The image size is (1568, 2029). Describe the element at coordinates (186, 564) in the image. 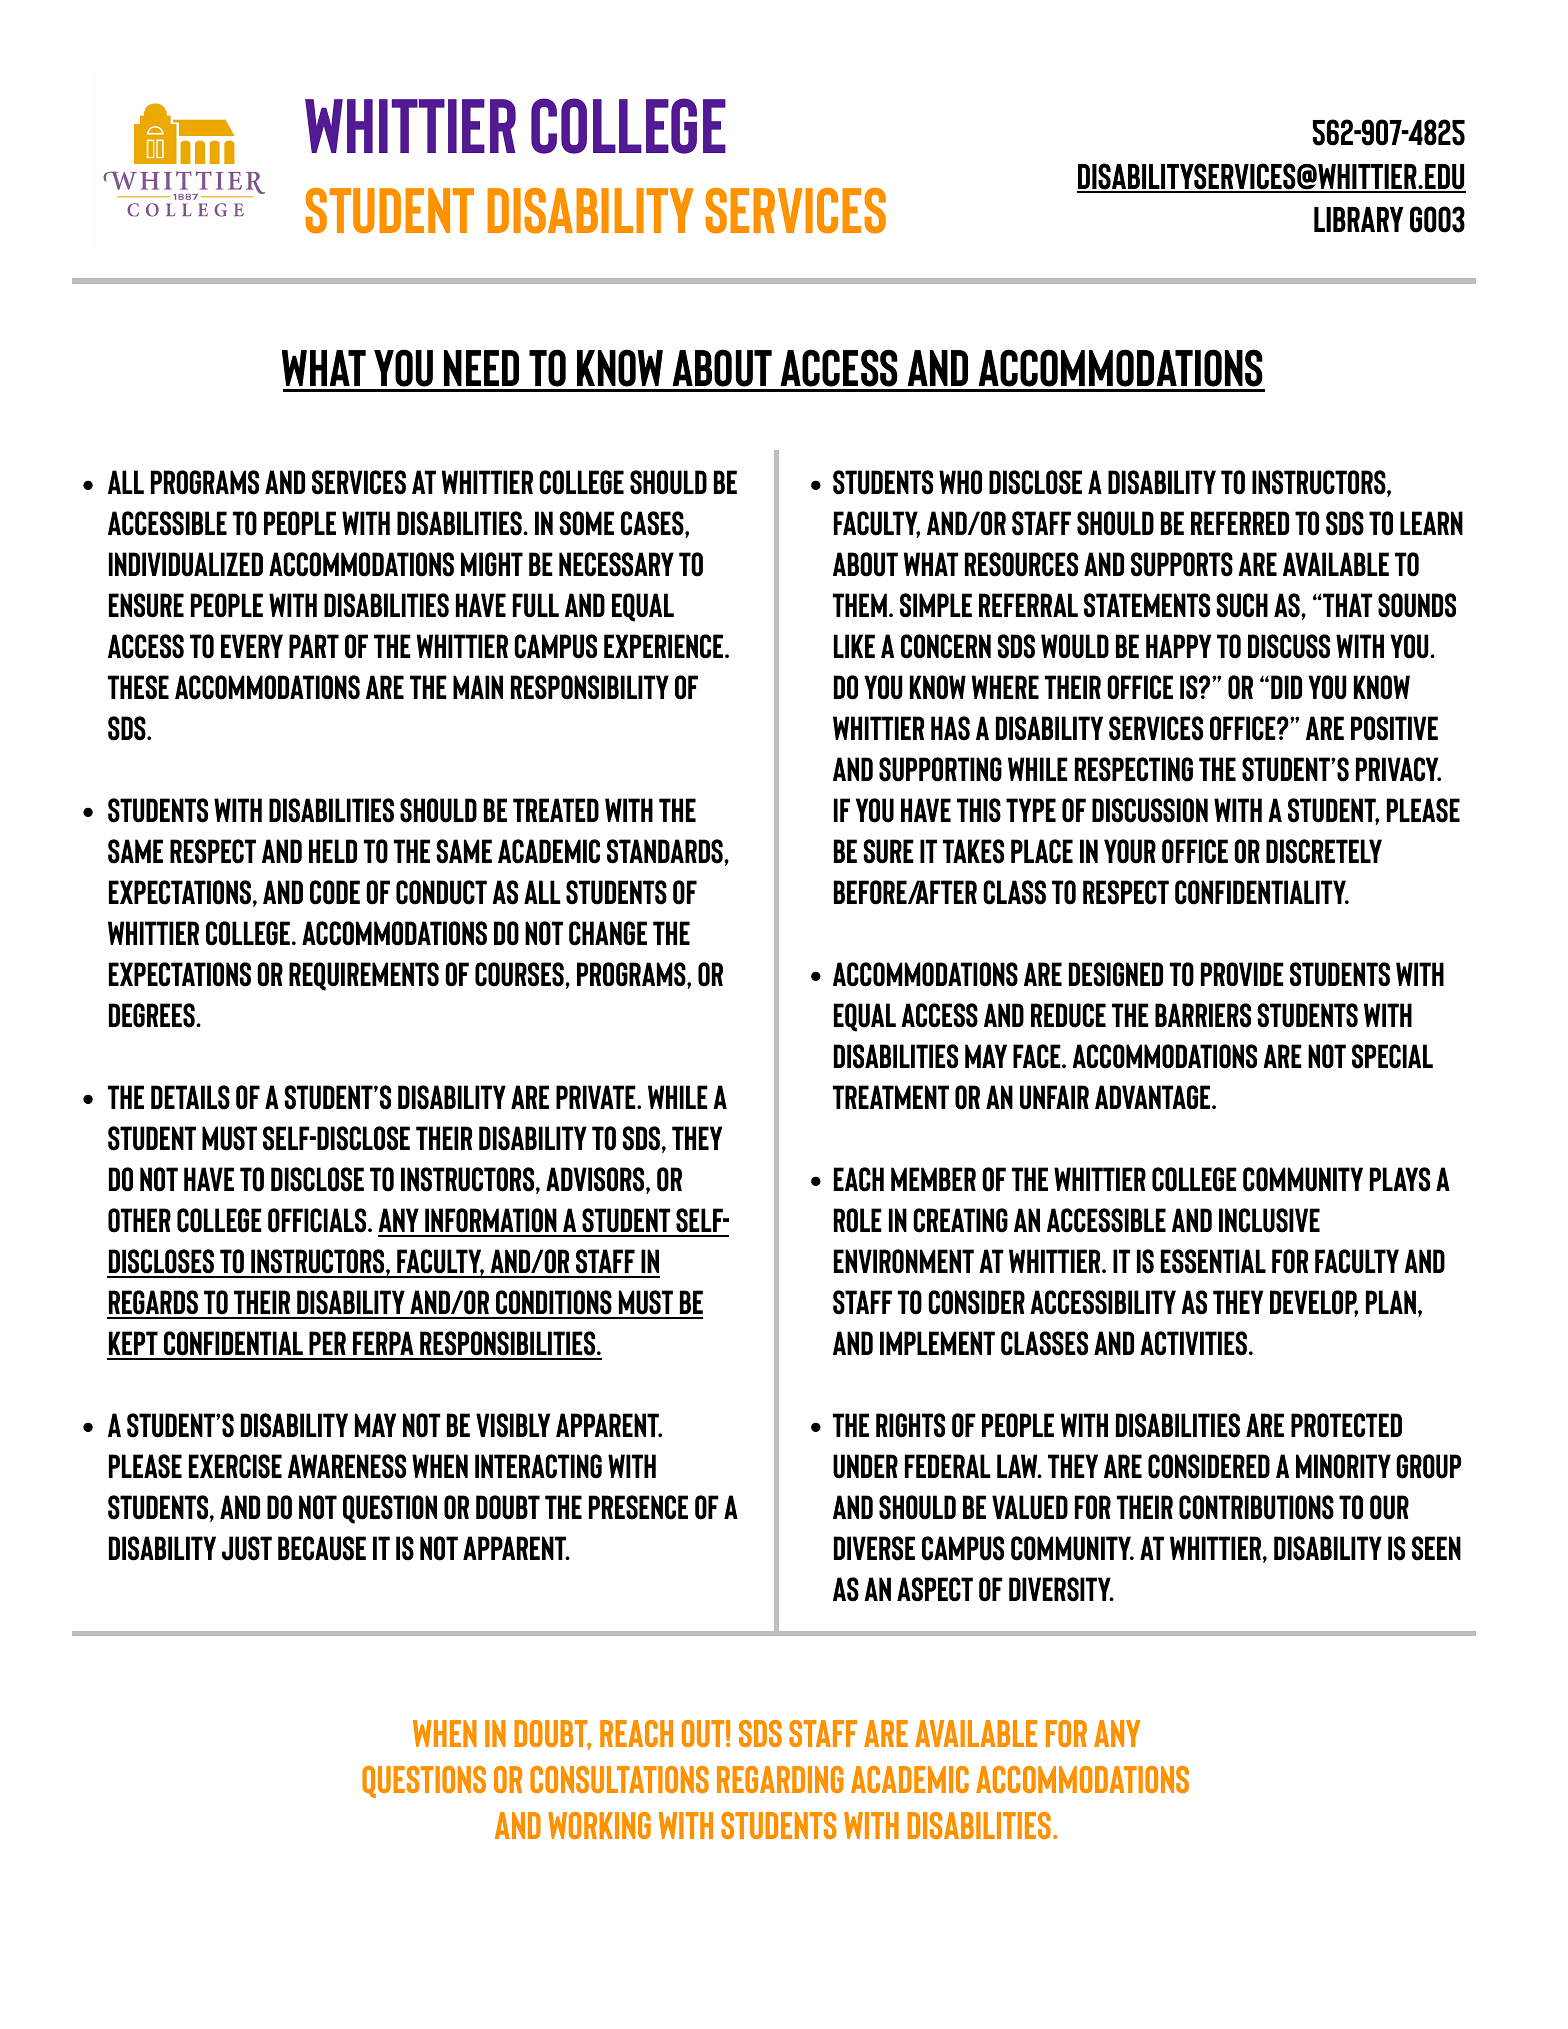

I see `individualized` at that location.
